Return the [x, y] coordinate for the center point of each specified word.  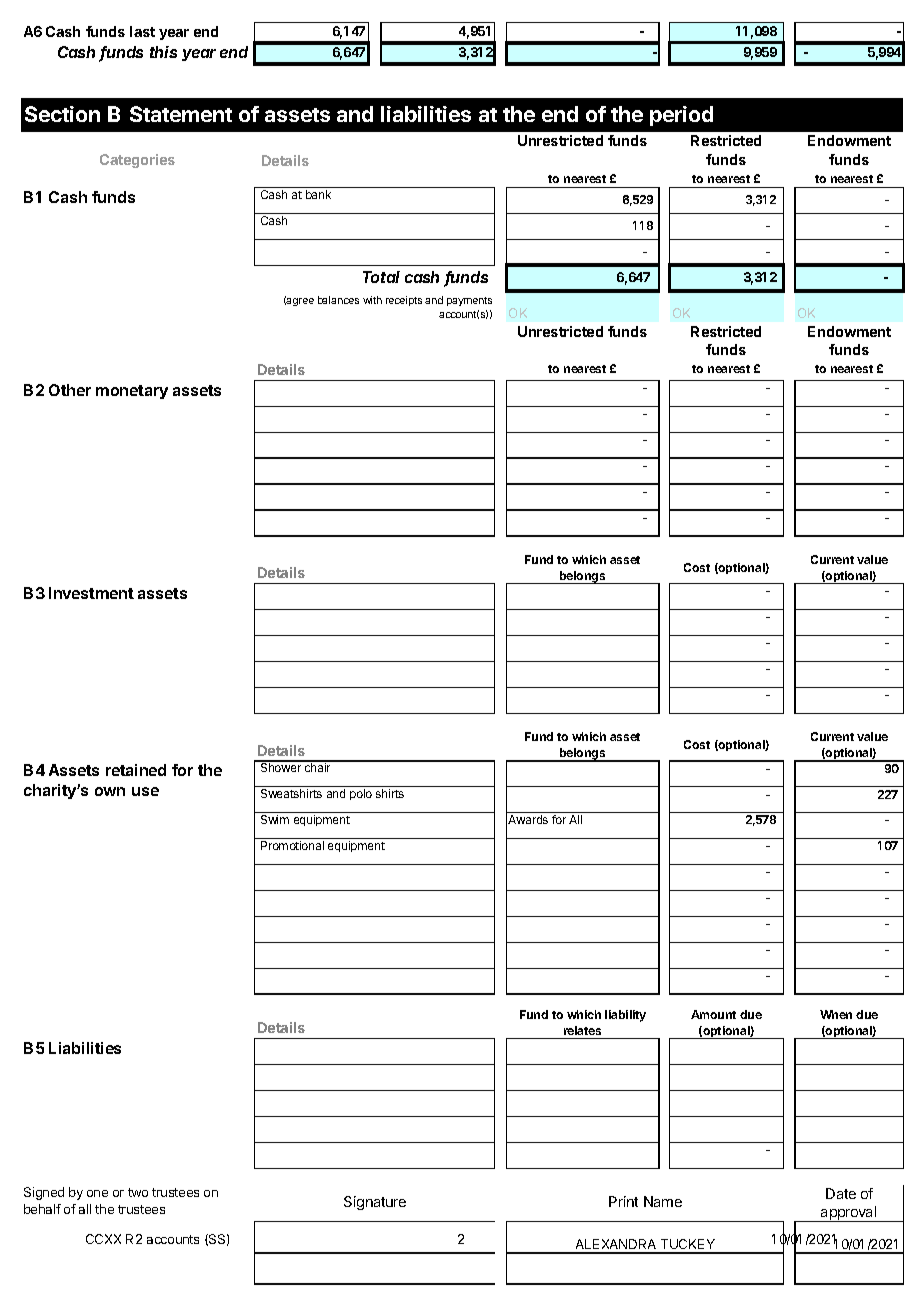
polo [361, 794]
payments [469, 301]
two [138, 1192]
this [163, 52]
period [681, 116]
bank [318, 194]
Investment [91, 593]
